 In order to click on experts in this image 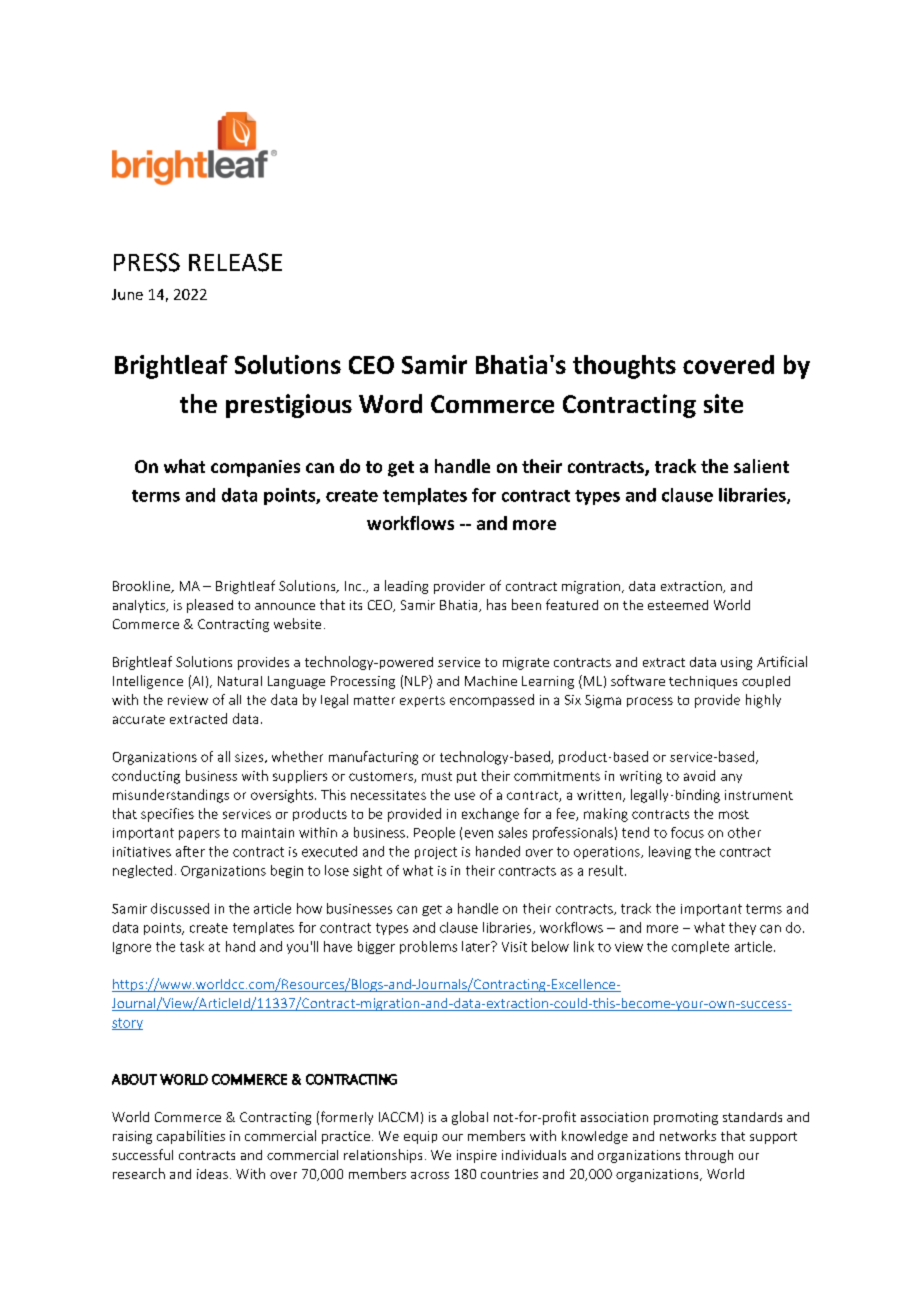, I will do `click(422, 701)`.
